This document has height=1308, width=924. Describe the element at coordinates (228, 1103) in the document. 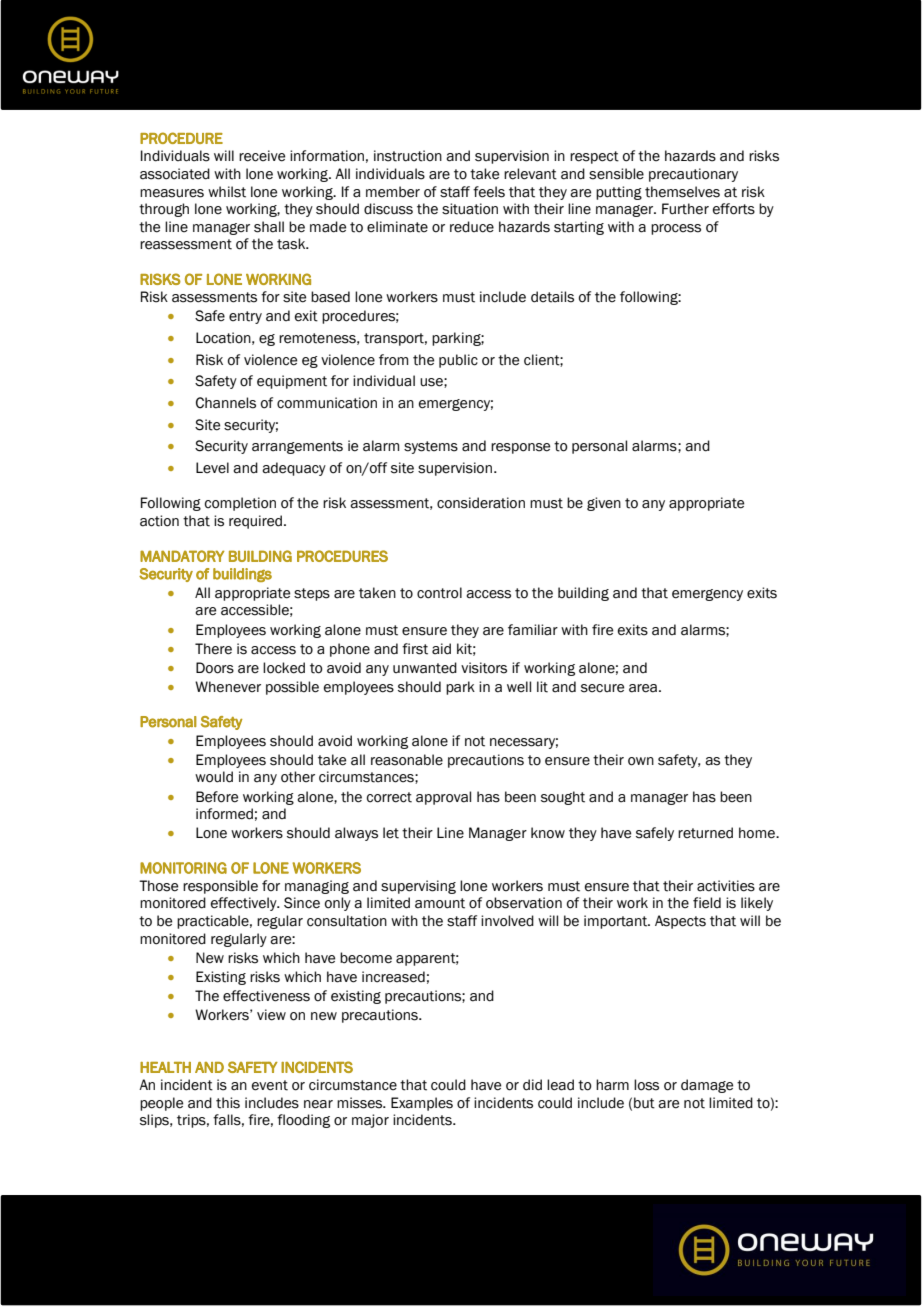

I see `this` at that location.
